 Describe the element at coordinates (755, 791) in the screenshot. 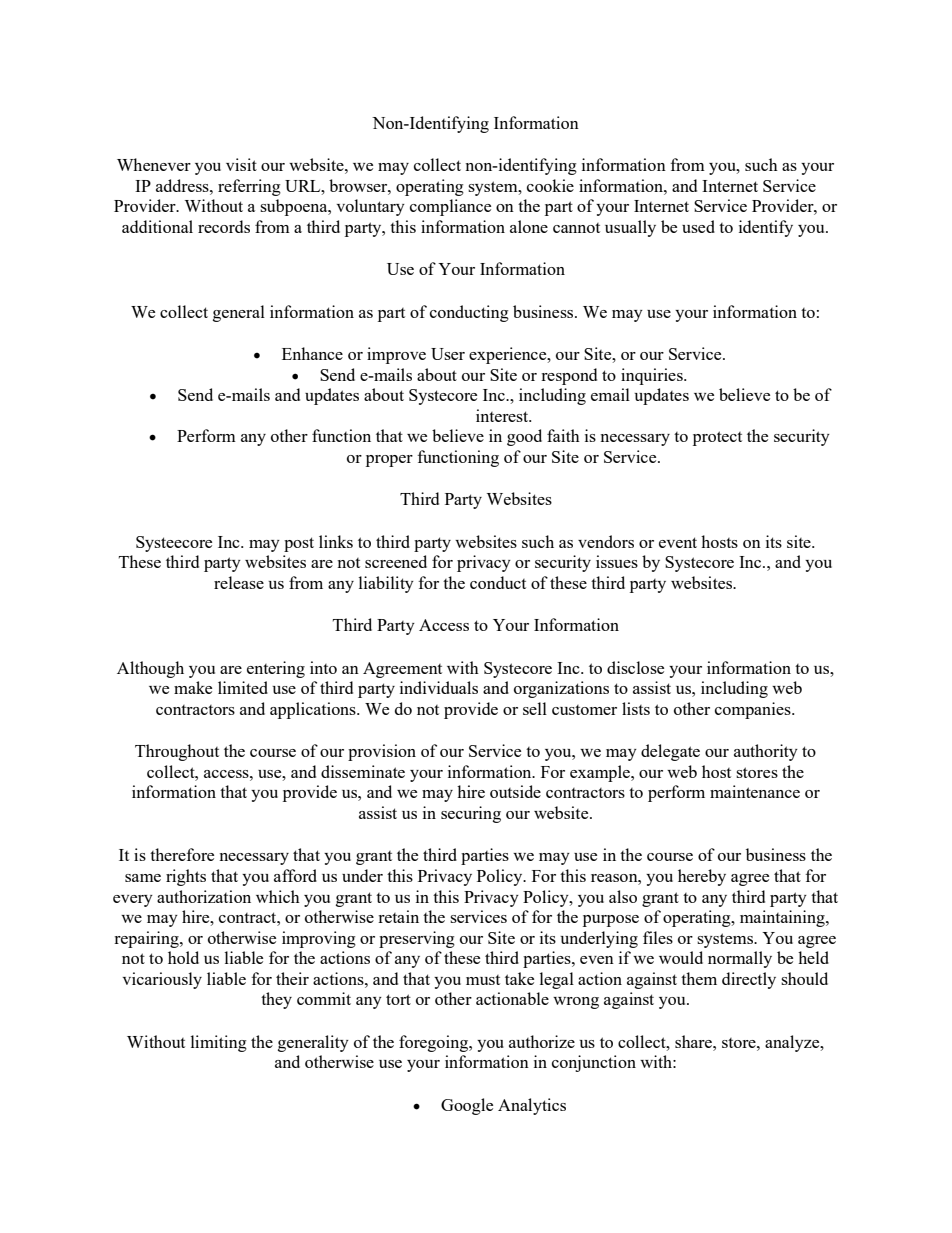

I see `maintenance` at that location.
